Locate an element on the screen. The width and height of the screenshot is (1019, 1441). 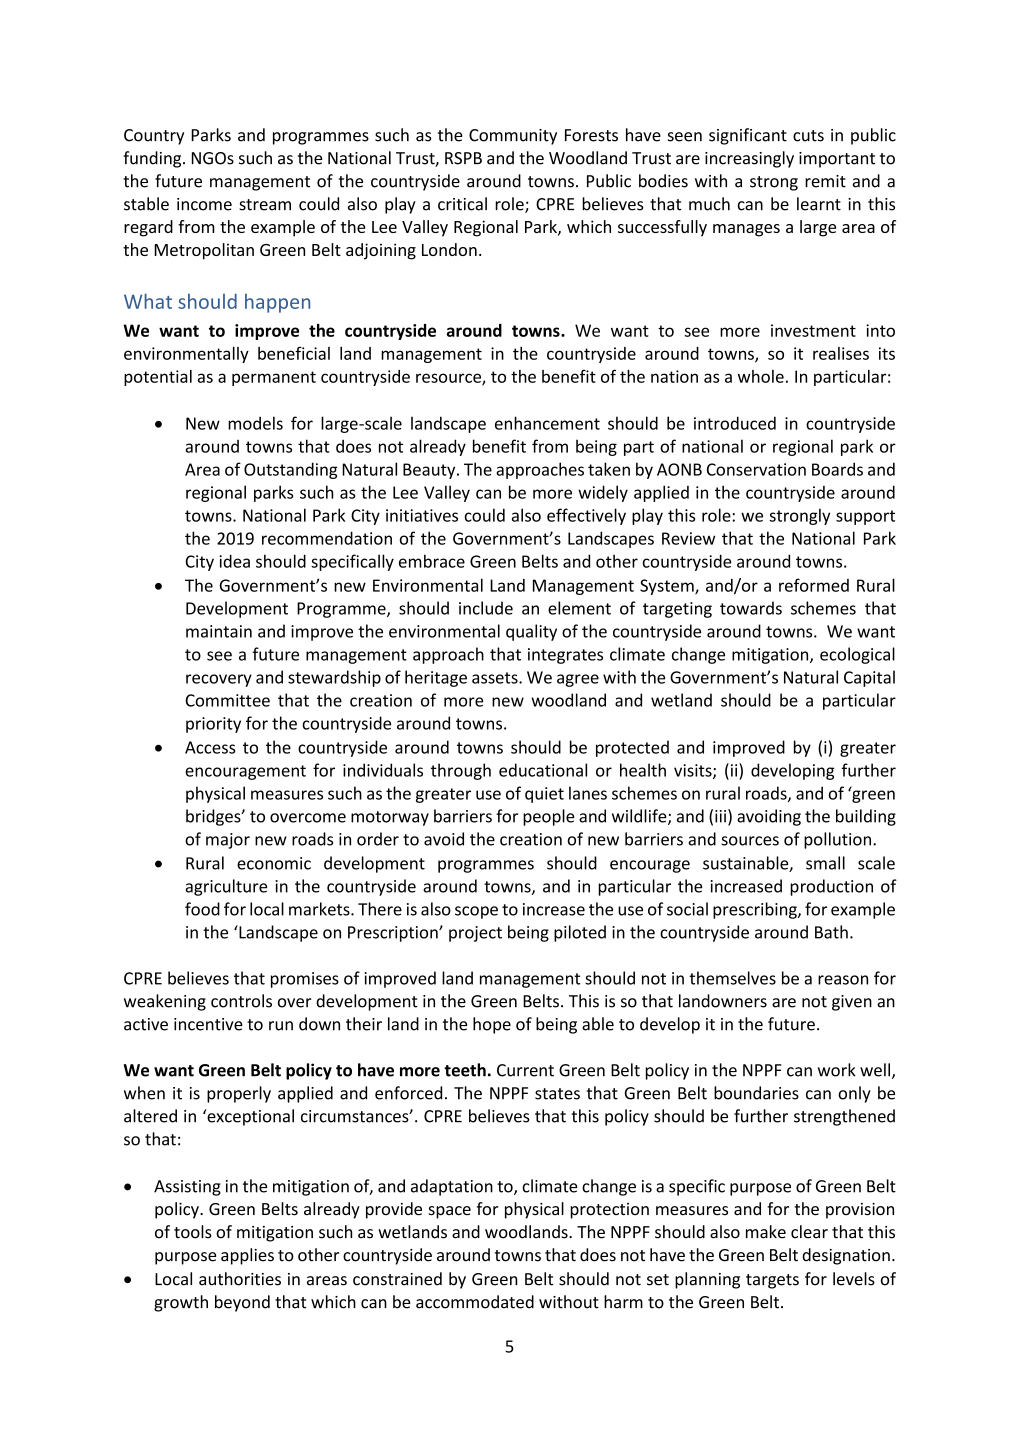
Capital is located at coordinates (869, 678).
